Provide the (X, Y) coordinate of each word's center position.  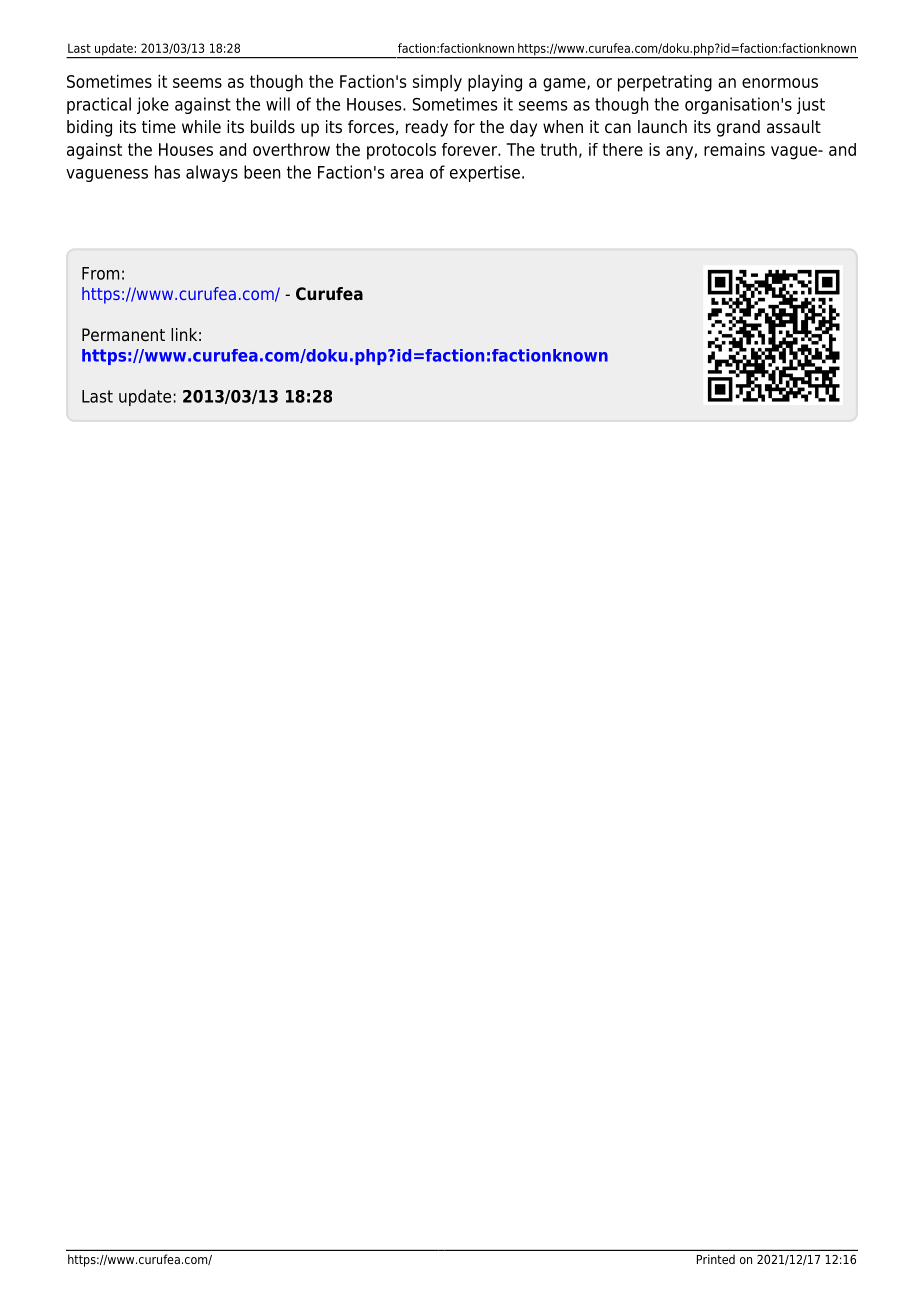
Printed (716, 1259)
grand (738, 128)
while (201, 127)
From (100, 273)
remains (734, 149)
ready (427, 128)
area (406, 174)
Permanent (123, 335)
